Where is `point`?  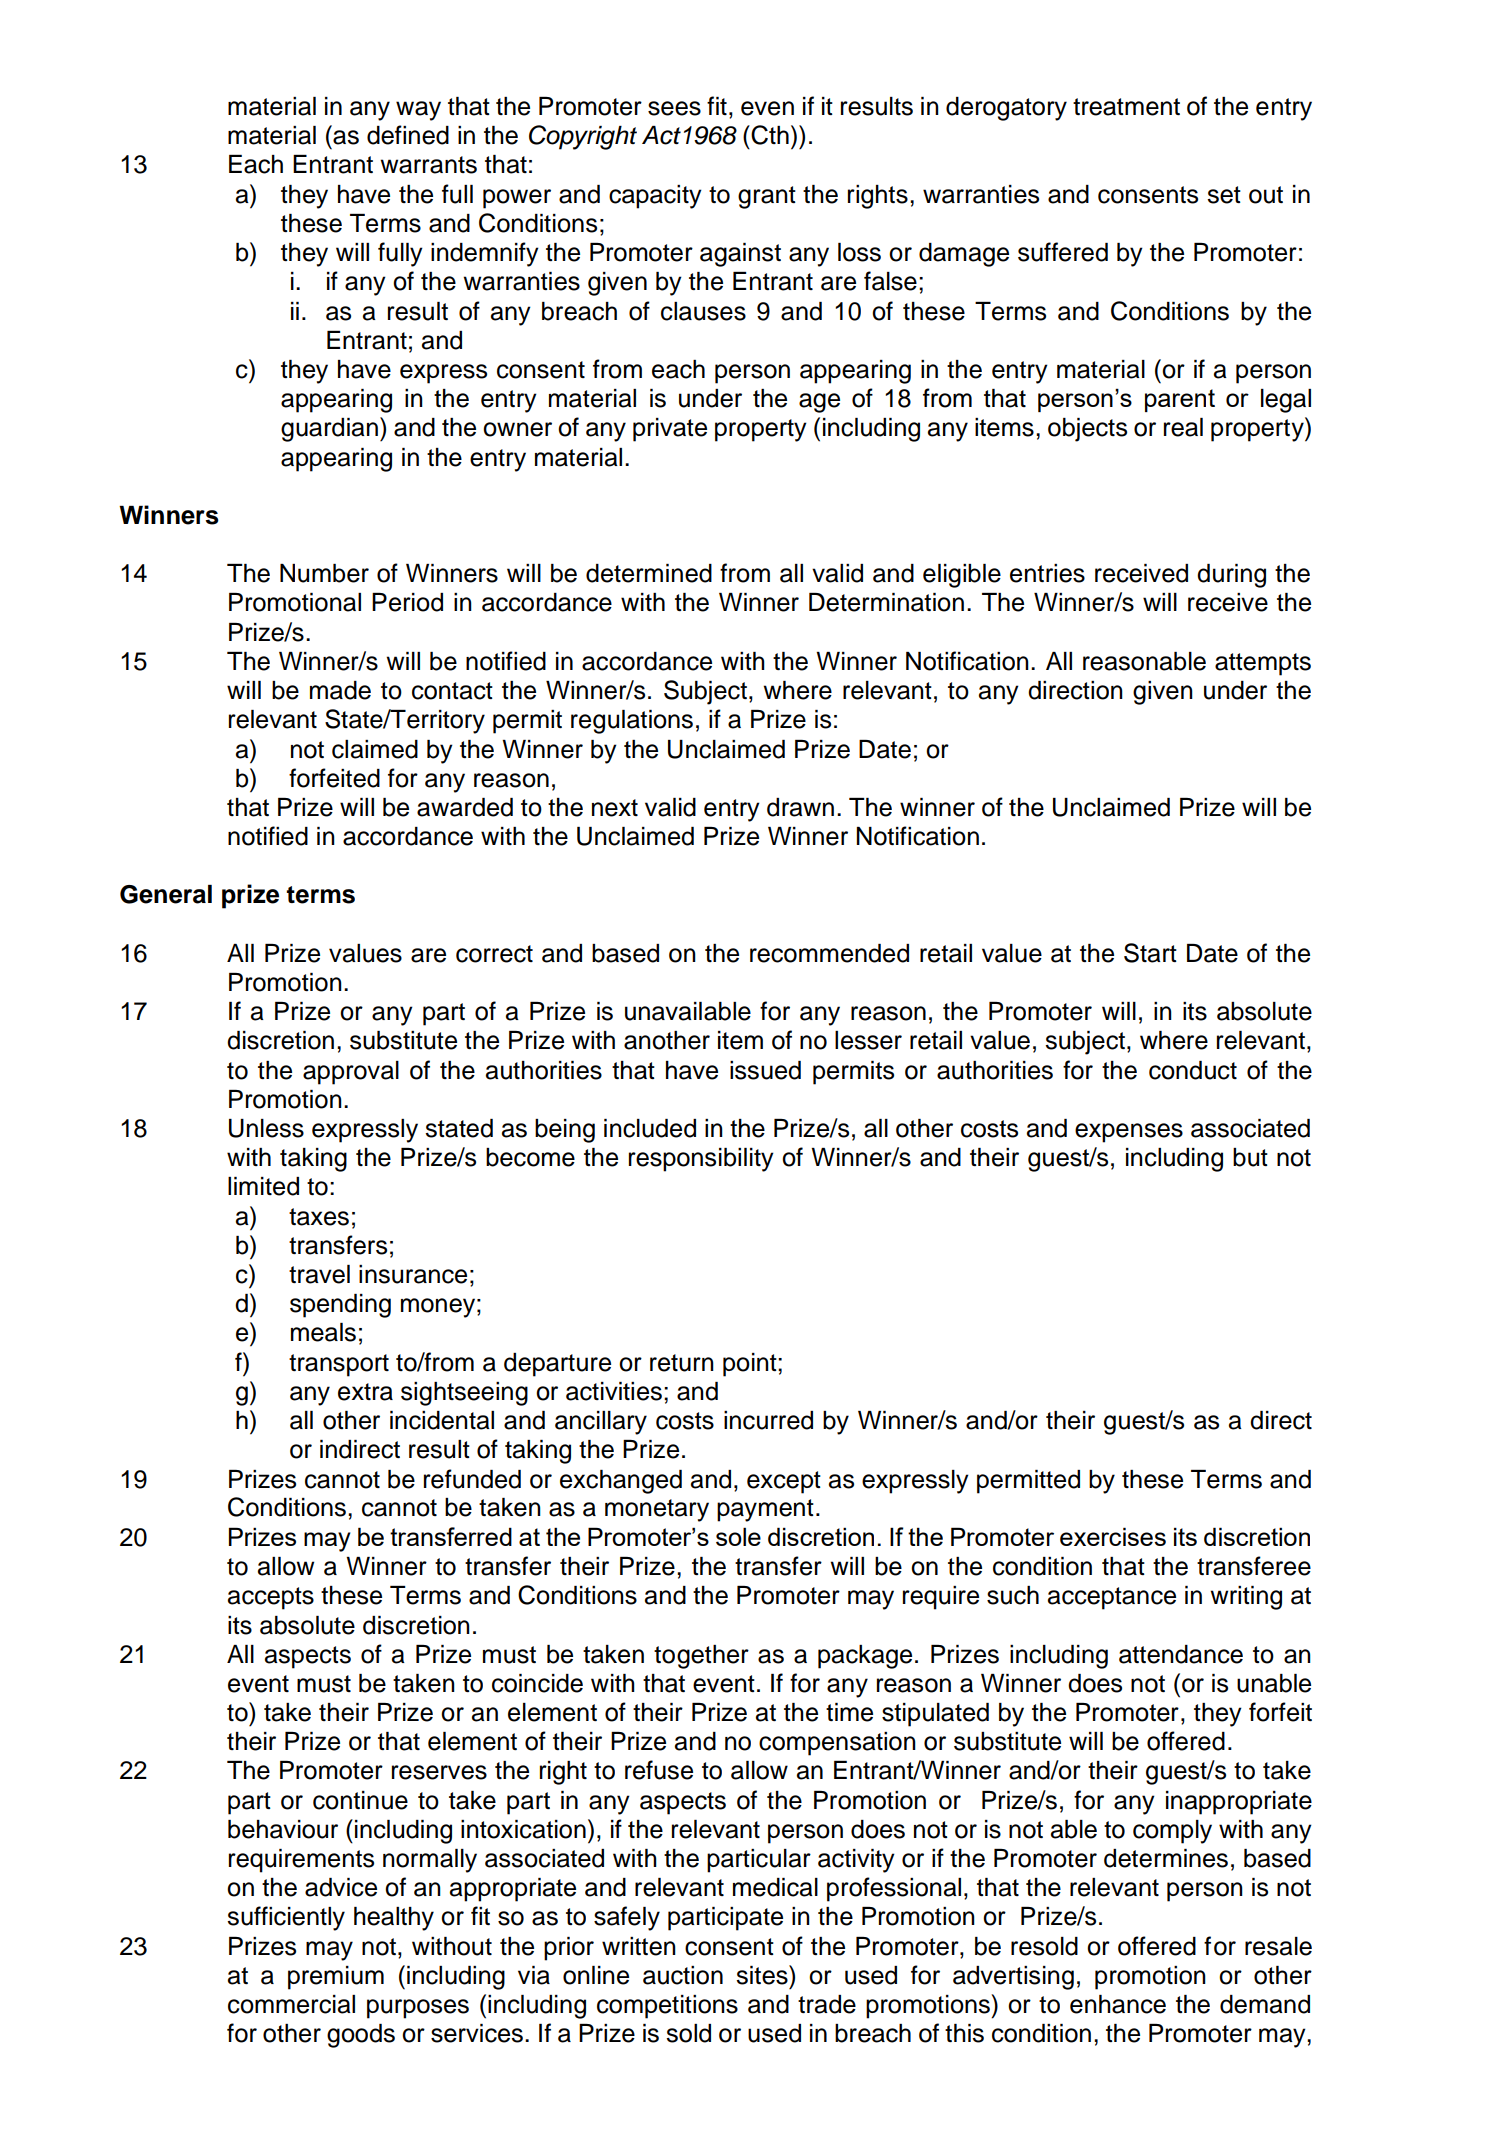 point is located at coordinates (751, 1365).
